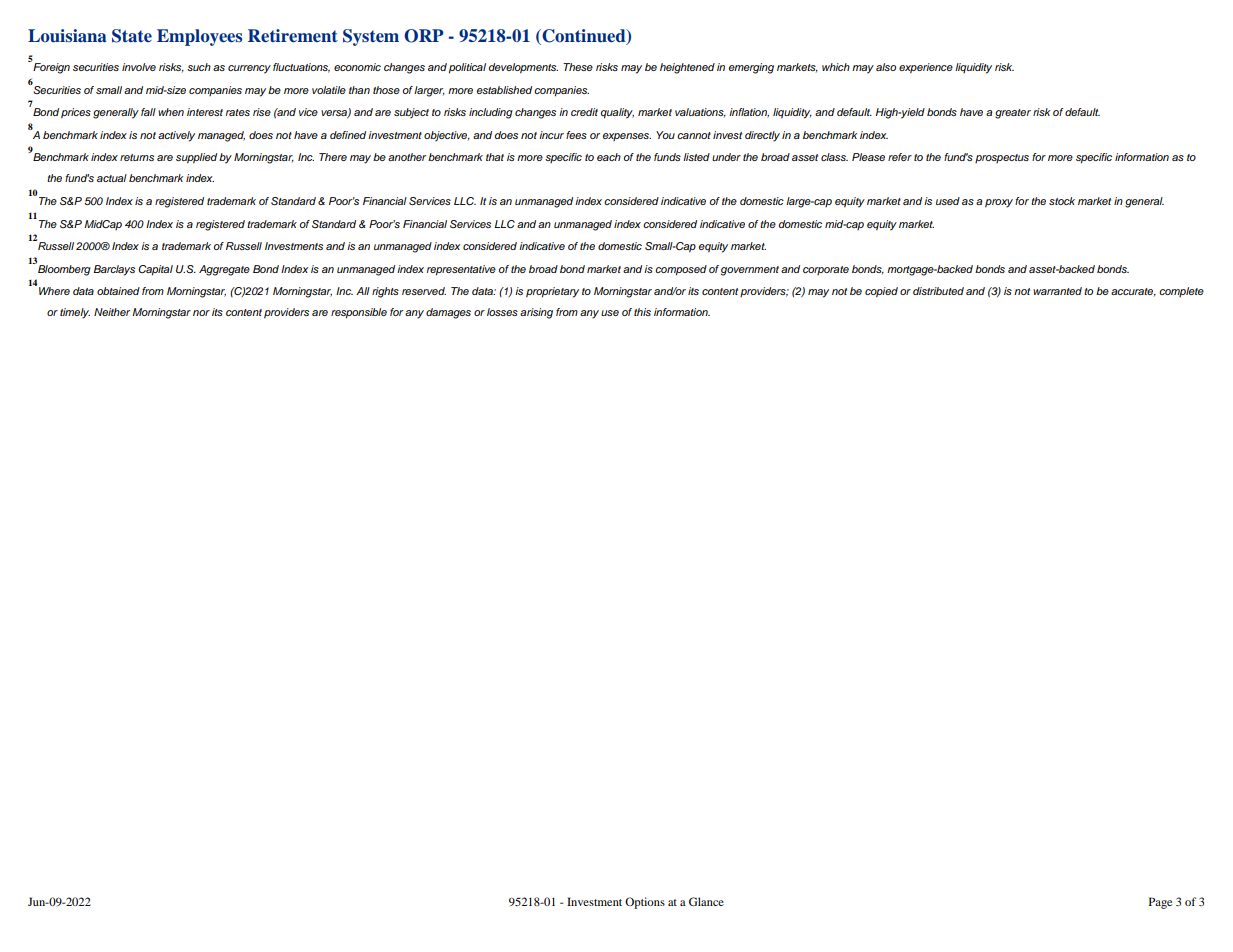  I want to click on These, so click(578, 67).
